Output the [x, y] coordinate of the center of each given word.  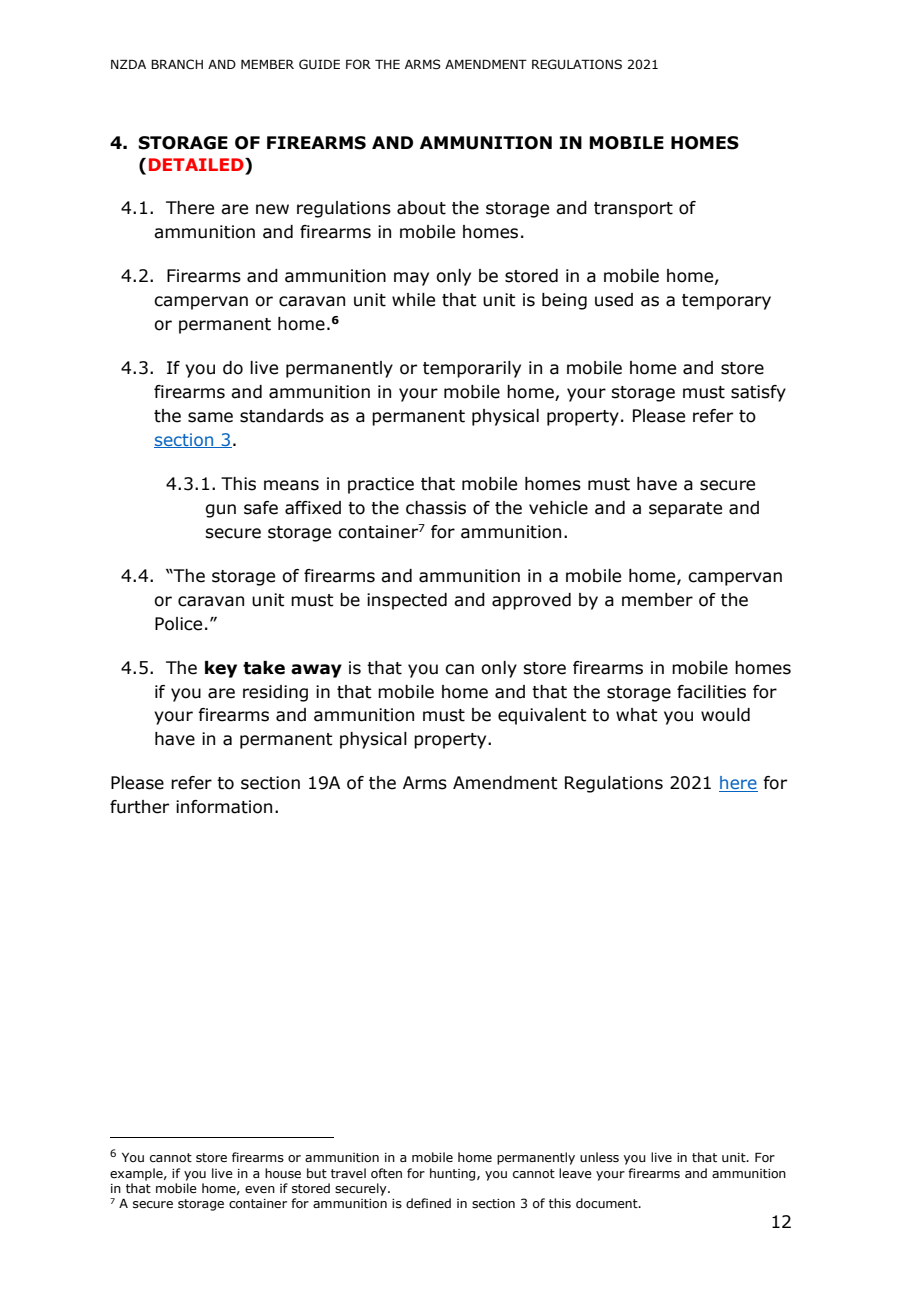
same [210, 417]
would [725, 715]
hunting [454, 1174]
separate [685, 510]
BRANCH [177, 64]
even [260, 1189]
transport [633, 210]
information [224, 807]
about [421, 208]
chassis [436, 508]
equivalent [542, 716]
